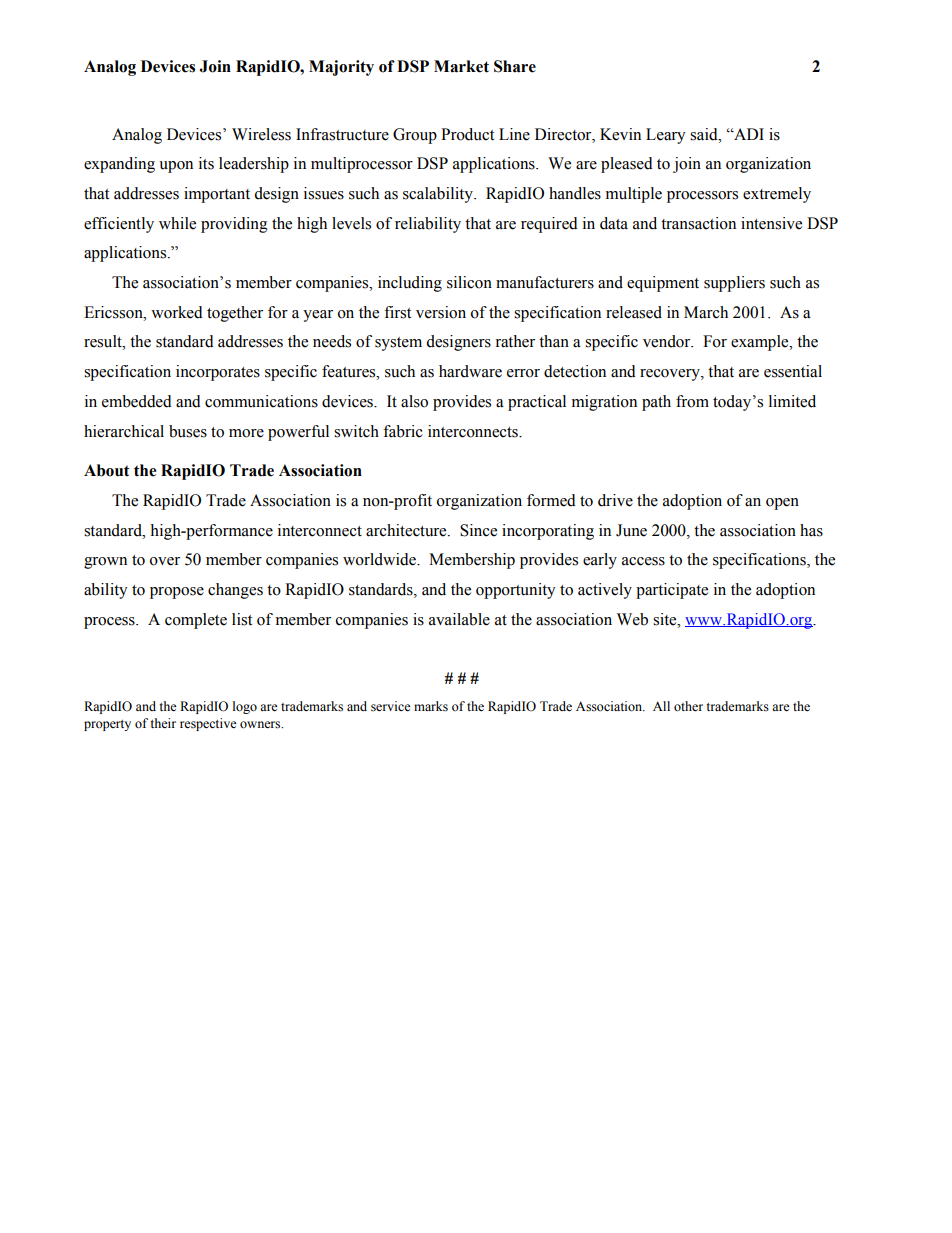 The width and height of the page is (952, 1233). I want to click on said, so click(705, 134).
